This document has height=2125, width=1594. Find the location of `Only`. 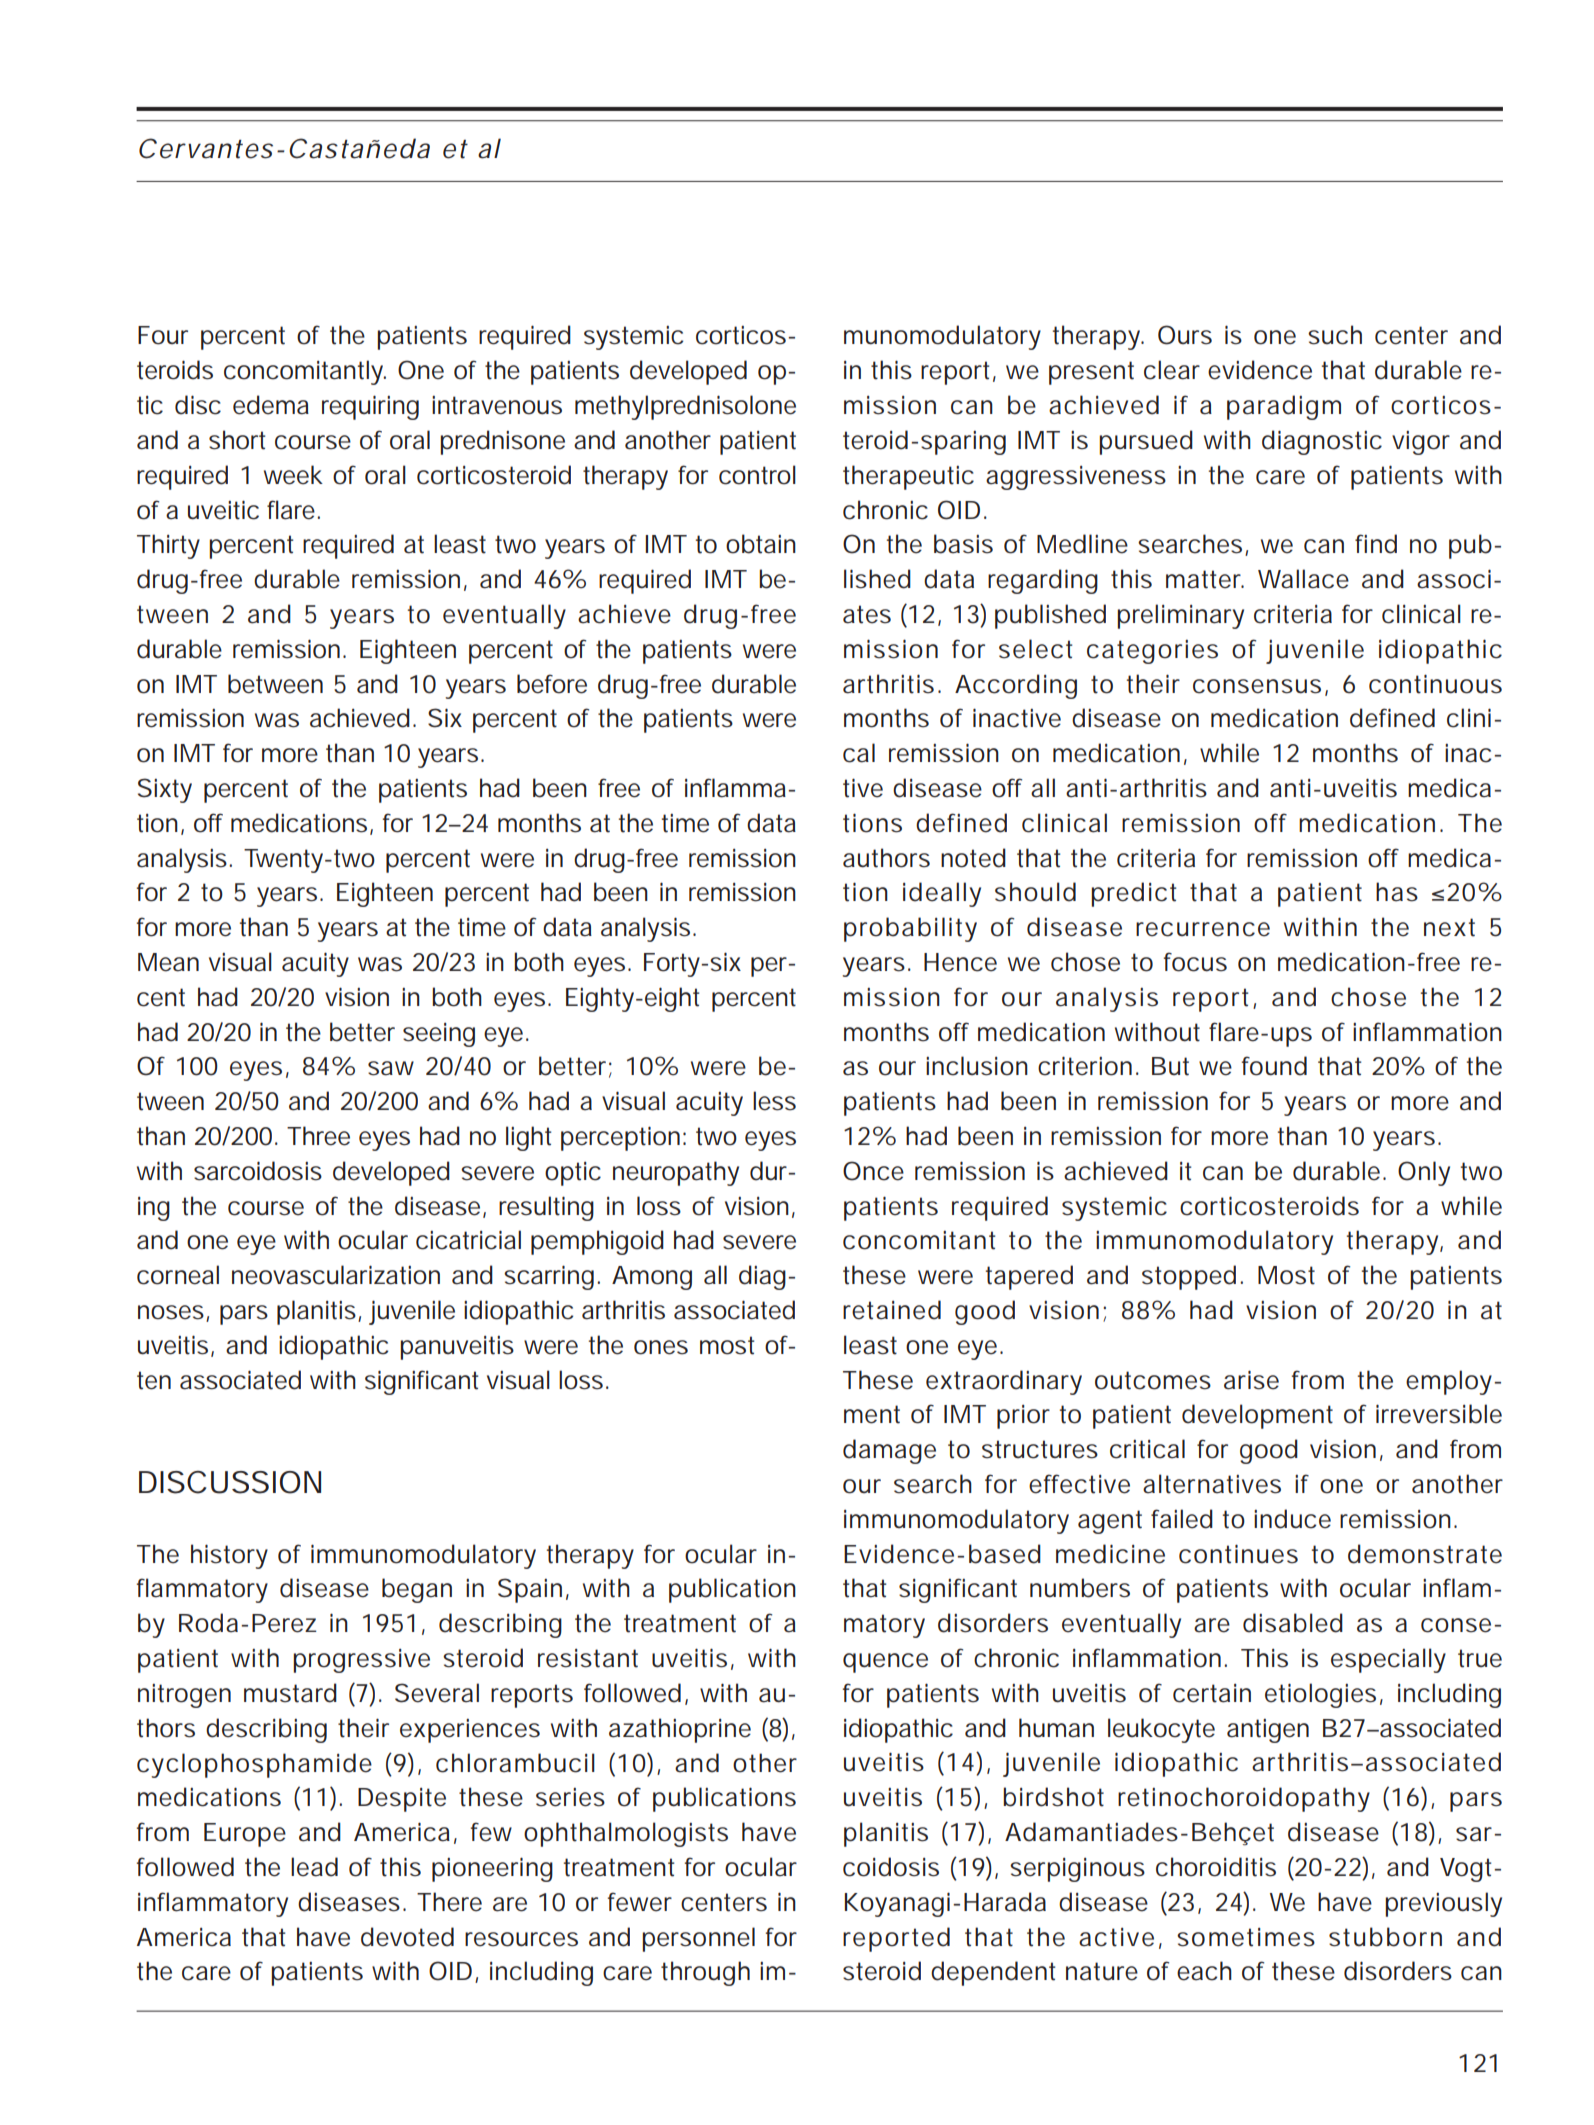

Only is located at coordinates (1424, 1173).
